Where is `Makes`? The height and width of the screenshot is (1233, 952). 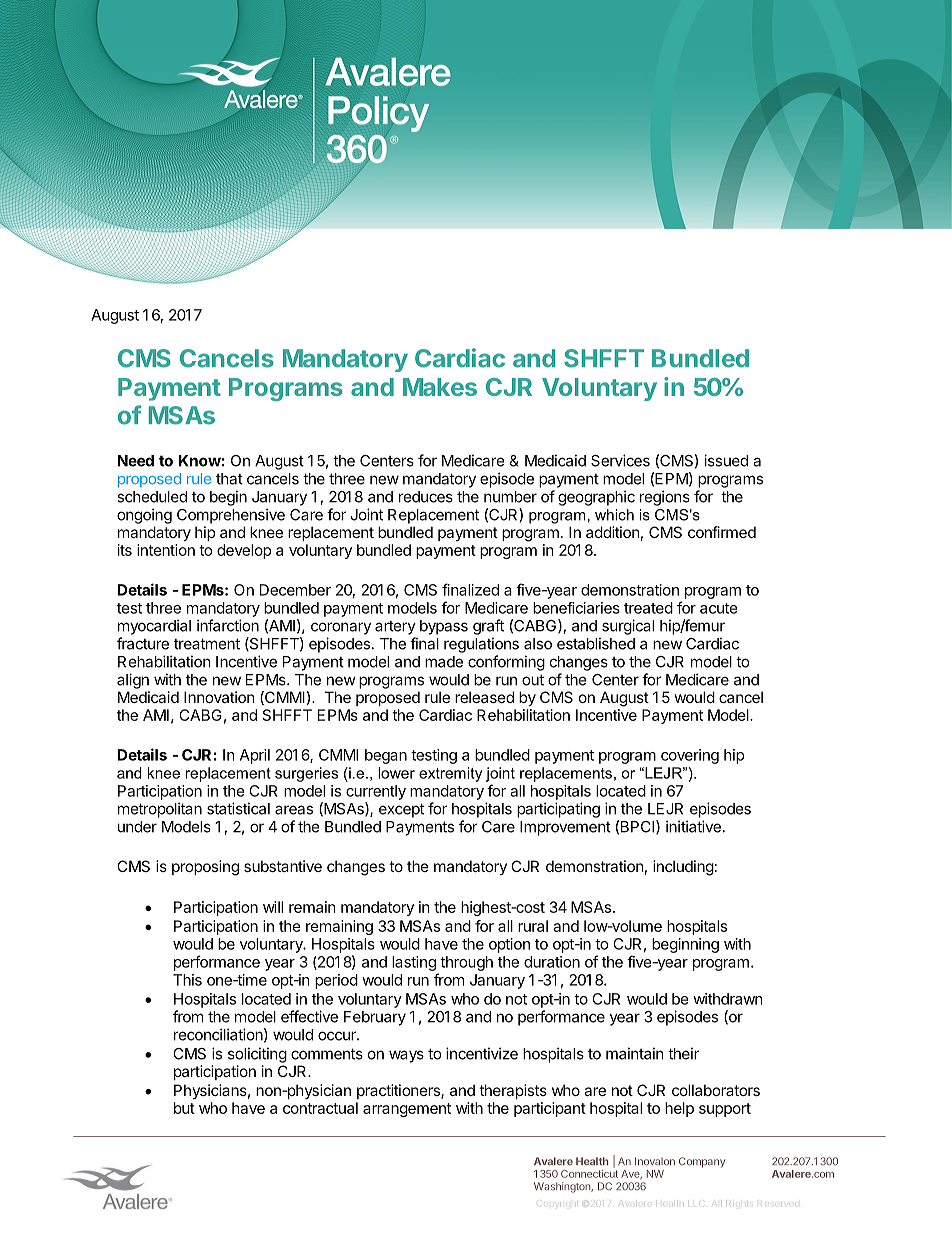 Makes is located at coordinates (440, 387).
